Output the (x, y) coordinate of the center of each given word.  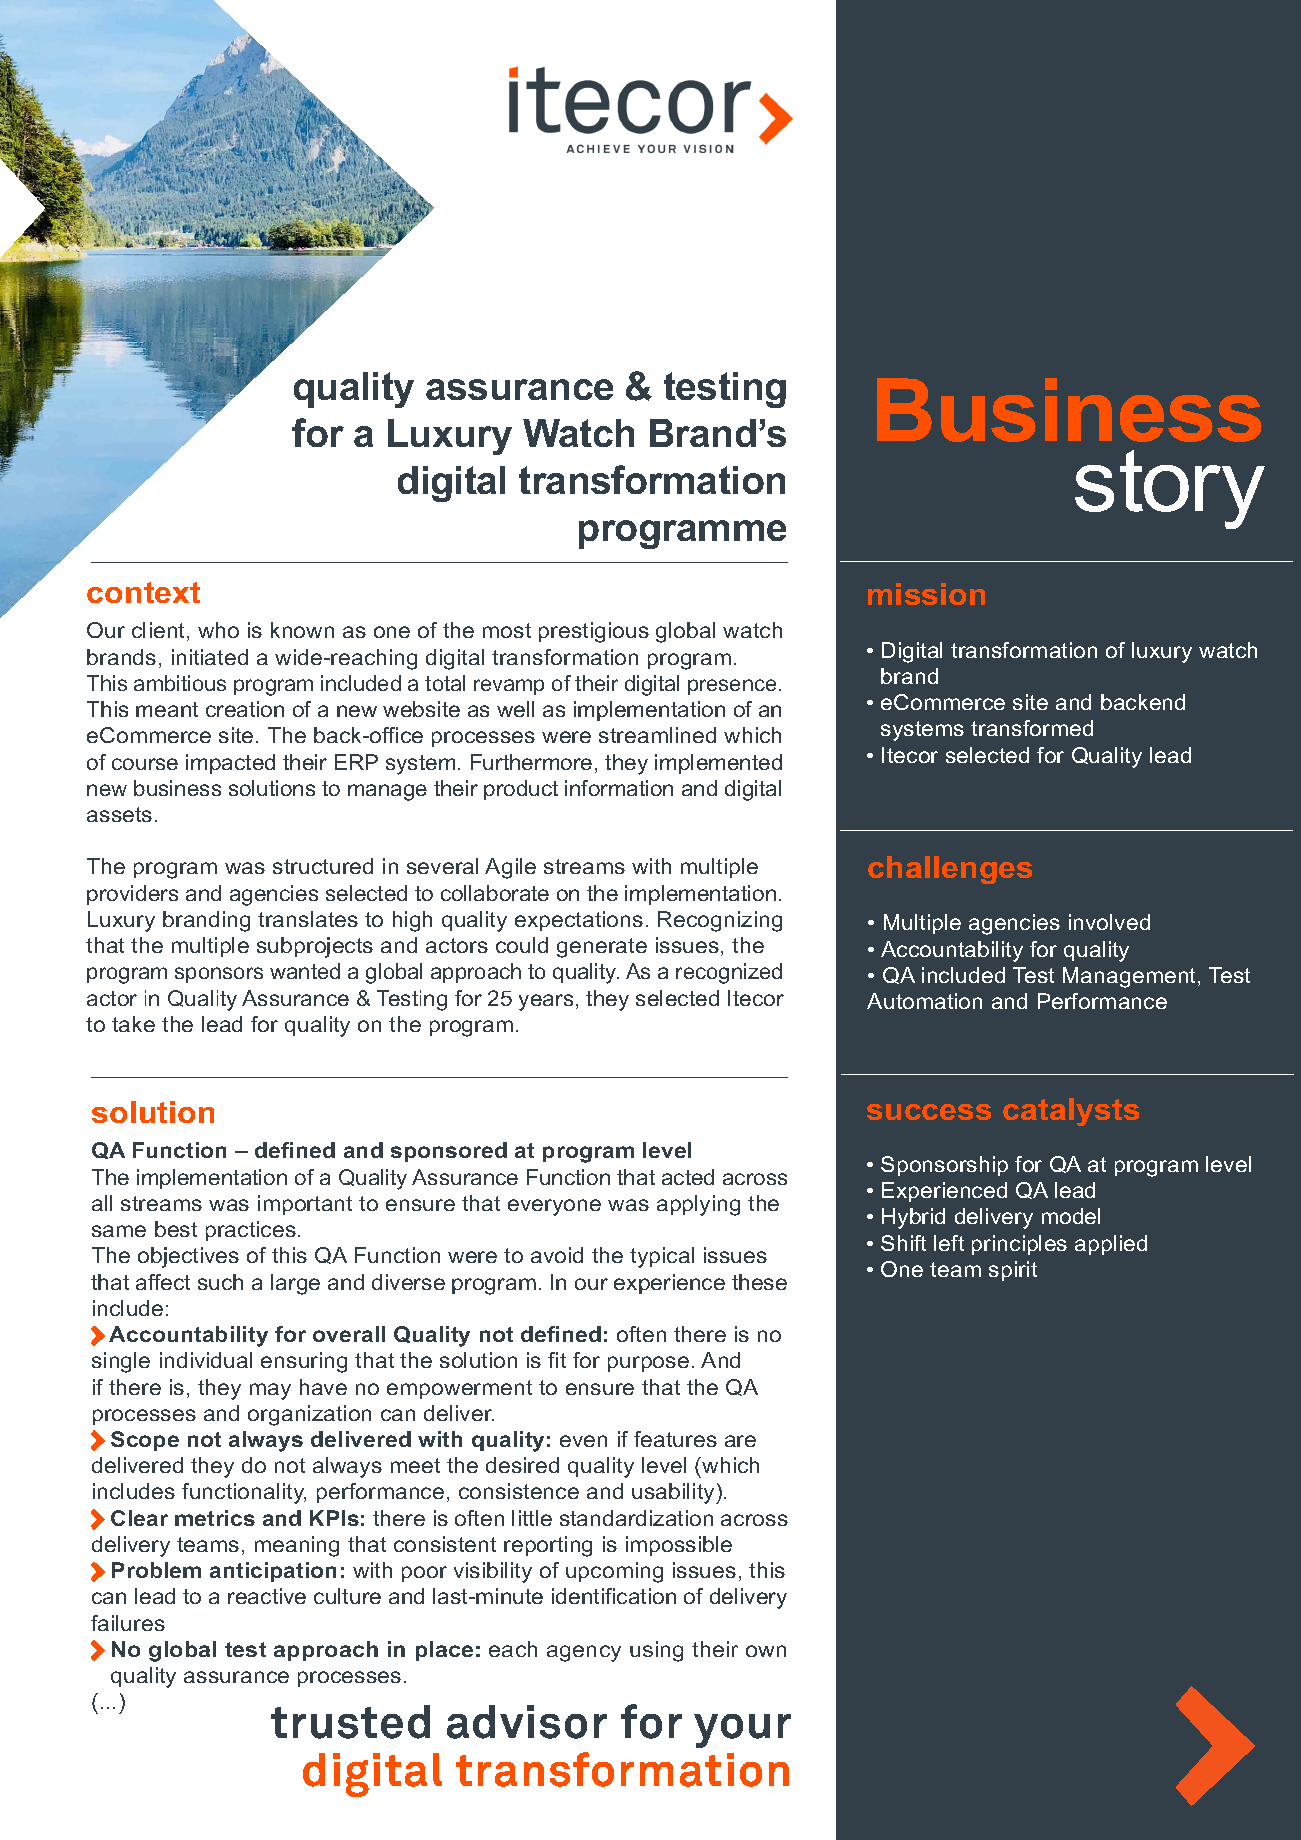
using (656, 1651)
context (143, 592)
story (1170, 489)
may (270, 1391)
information (619, 788)
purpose (648, 1364)
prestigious (594, 632)
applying (698, 1205)
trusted (350, 1722)
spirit (1013, 1271)
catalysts (1071, 1112)
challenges (950, 870)
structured (323, 866)
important (305, 1205)
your (742, 1731)
